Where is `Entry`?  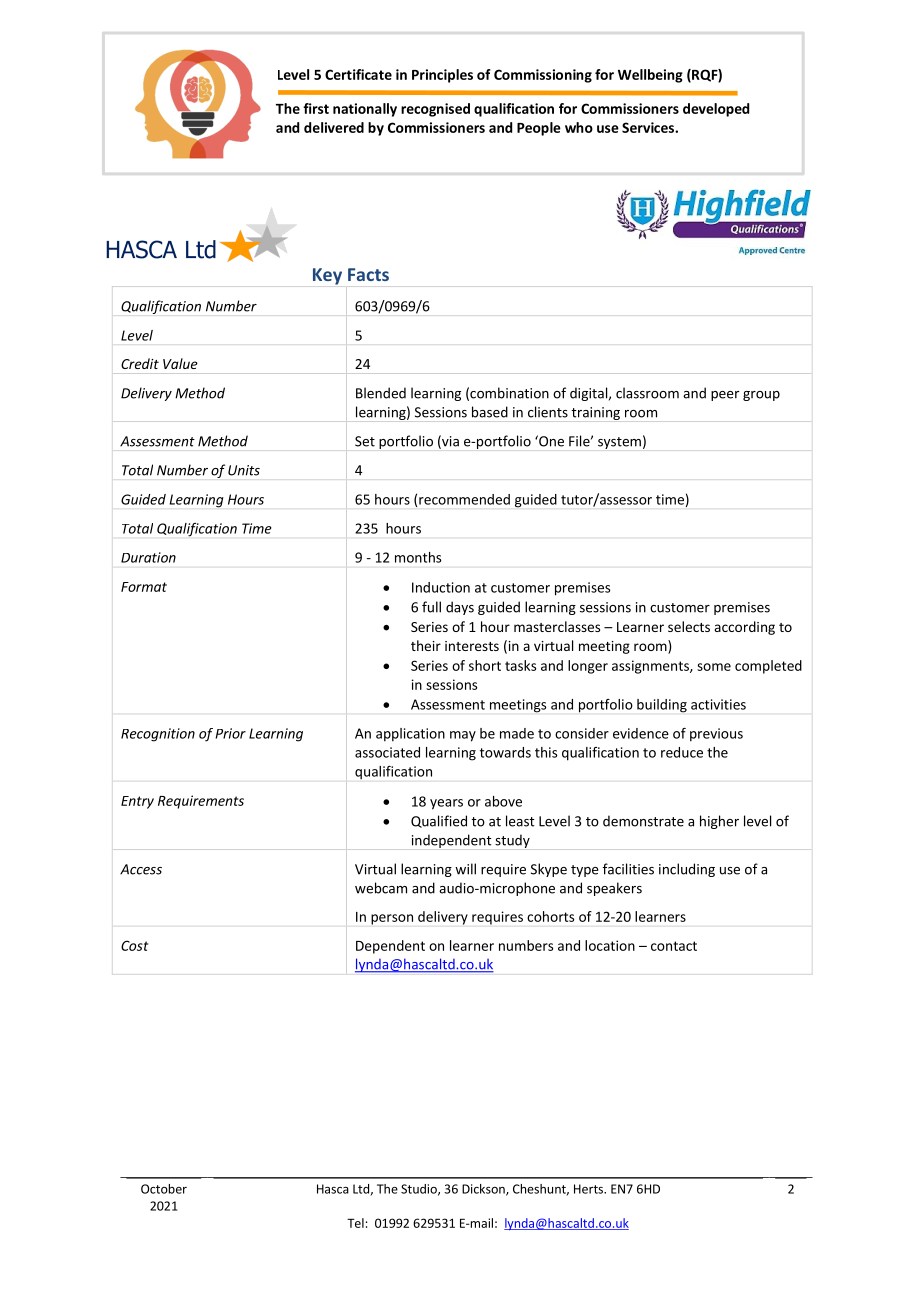
Entry is located at coordinates (137, 802).
